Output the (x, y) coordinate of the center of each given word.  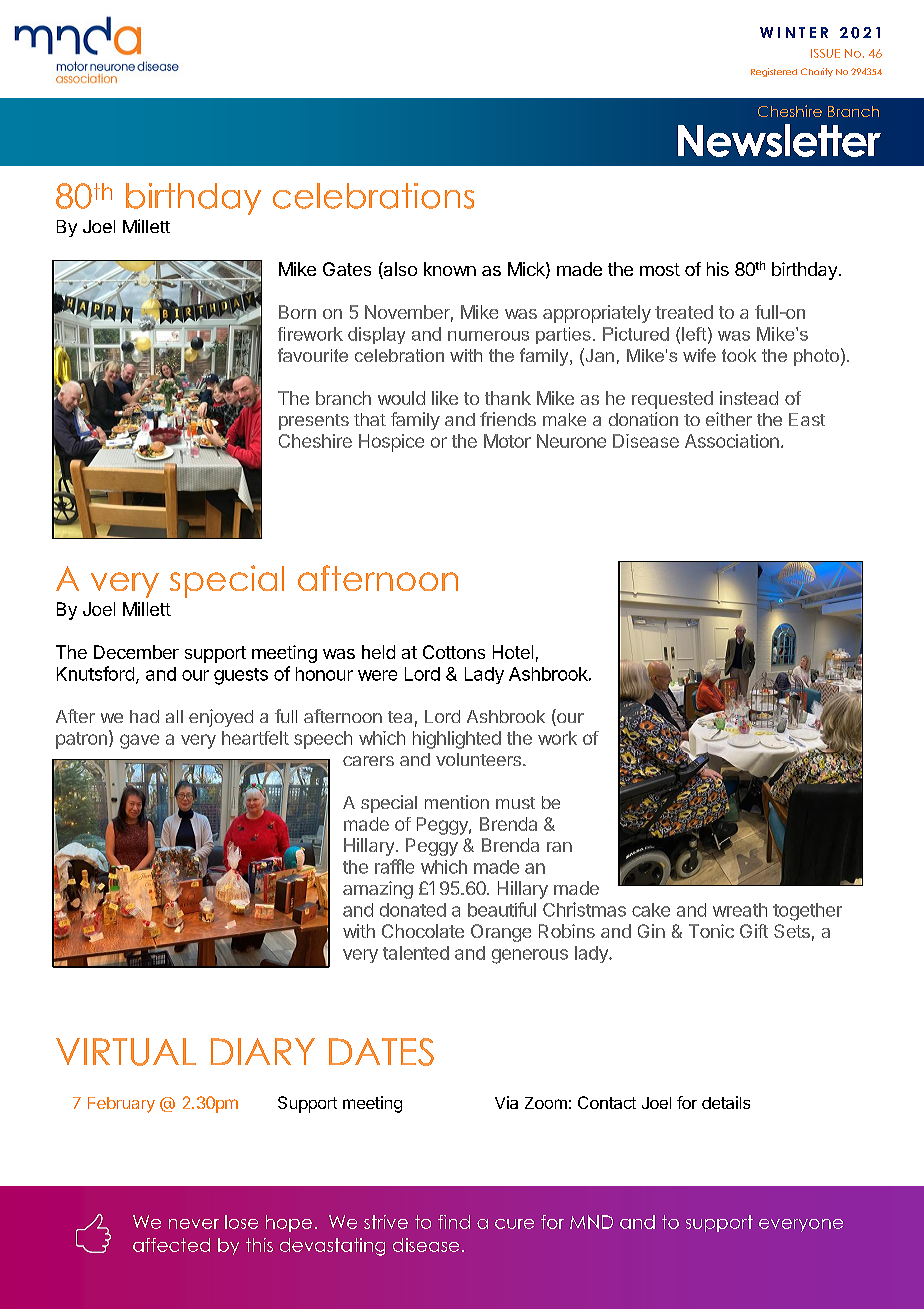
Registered (774, 72)
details (726, 1102)
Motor (507, 441)
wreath (740, 910)
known (450, 269)
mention (457, 802)
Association (732, 441)
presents (314, 422)
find (454, 1222)
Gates (347, 269)
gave (139, 741)
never (194, 1224)
